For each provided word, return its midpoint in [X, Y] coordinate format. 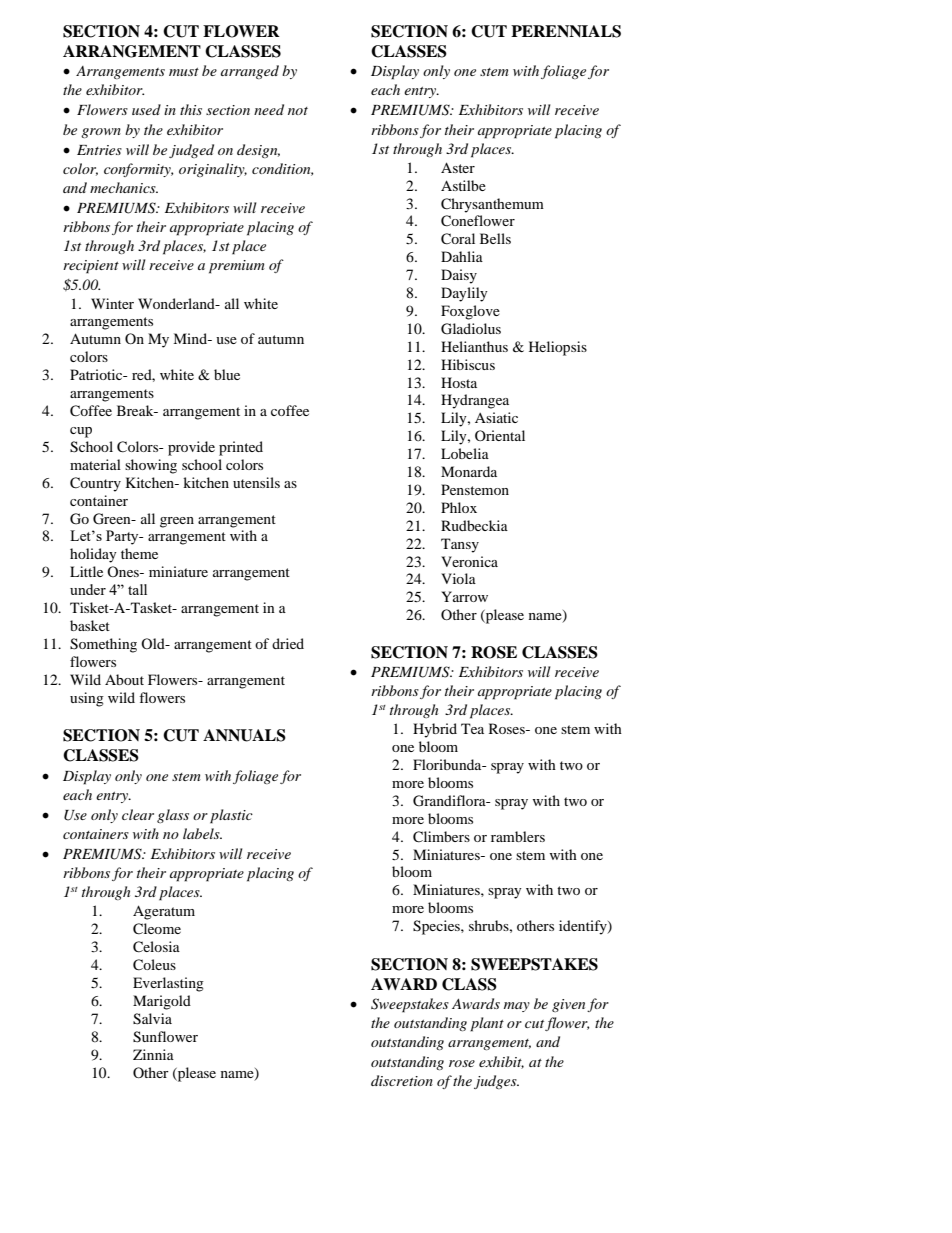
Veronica [469, 561]
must [184, 72]
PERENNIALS [566, 31]
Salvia [152, 1019]
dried [288, 643]
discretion [402, 1080]
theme [139, 553]
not [298, 111]
